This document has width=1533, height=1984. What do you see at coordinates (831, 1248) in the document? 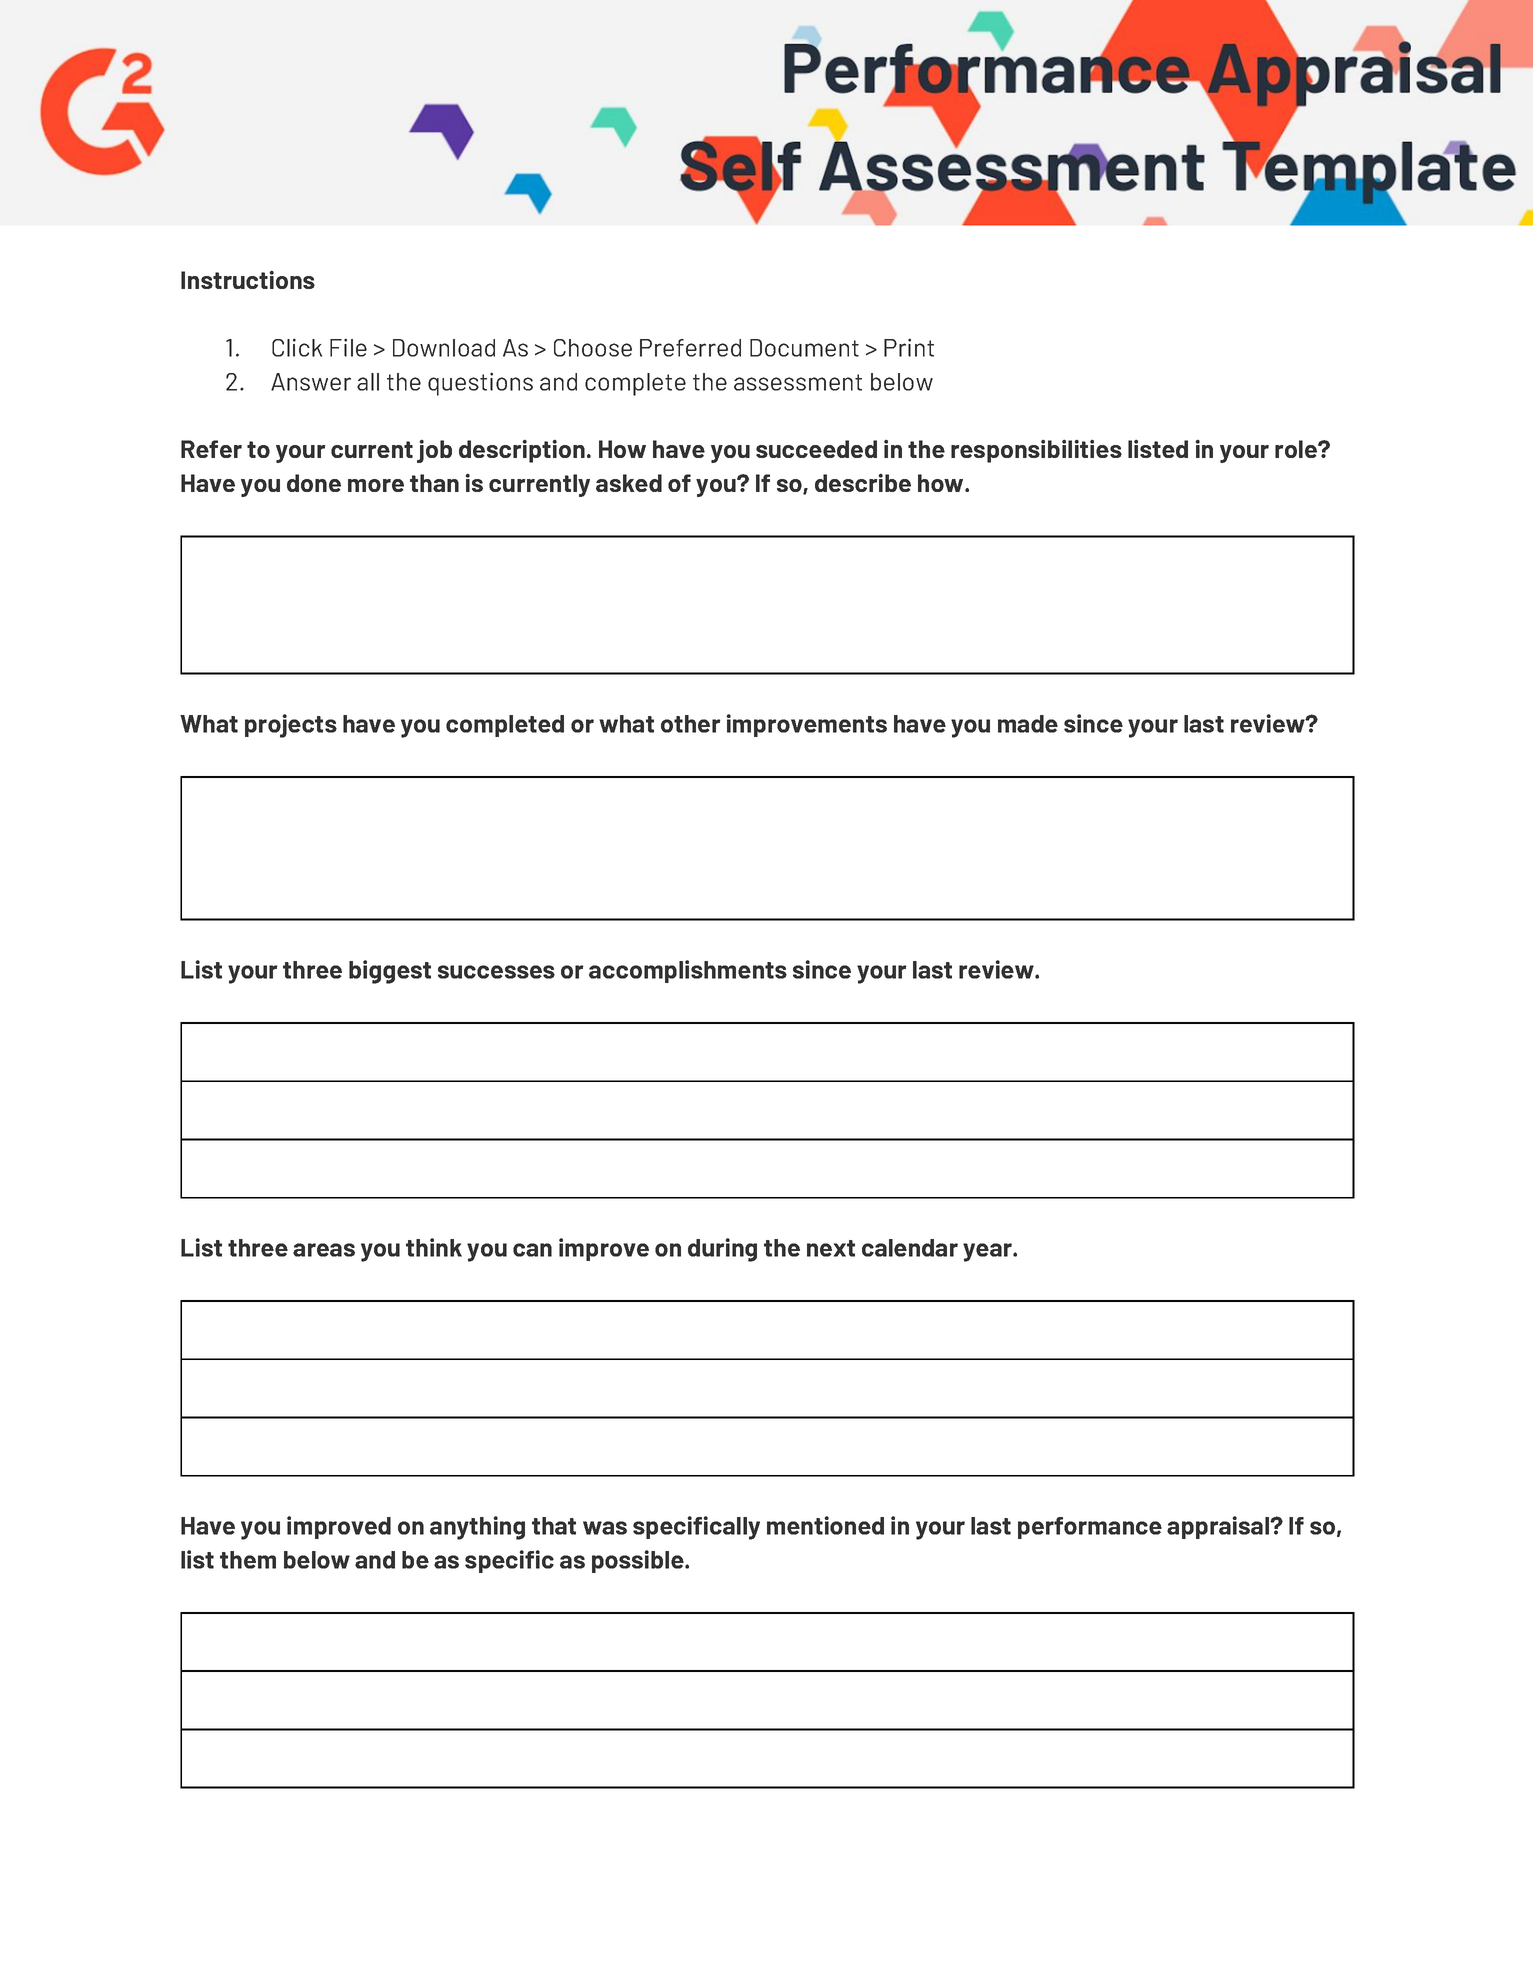
I see `next` at bounding box center [831, 1248].
